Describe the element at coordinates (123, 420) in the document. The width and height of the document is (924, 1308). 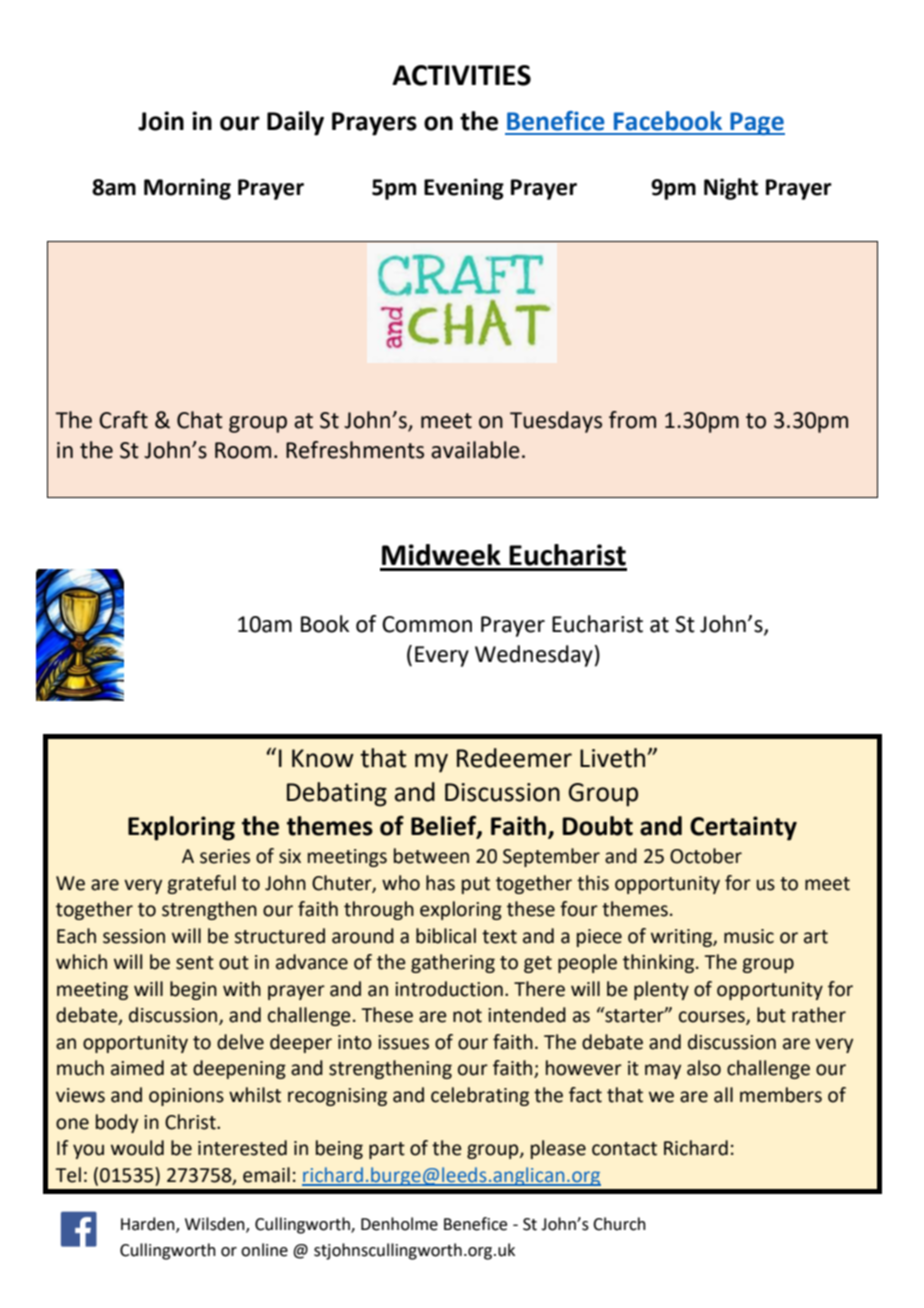
I see `Craft` at that location.
